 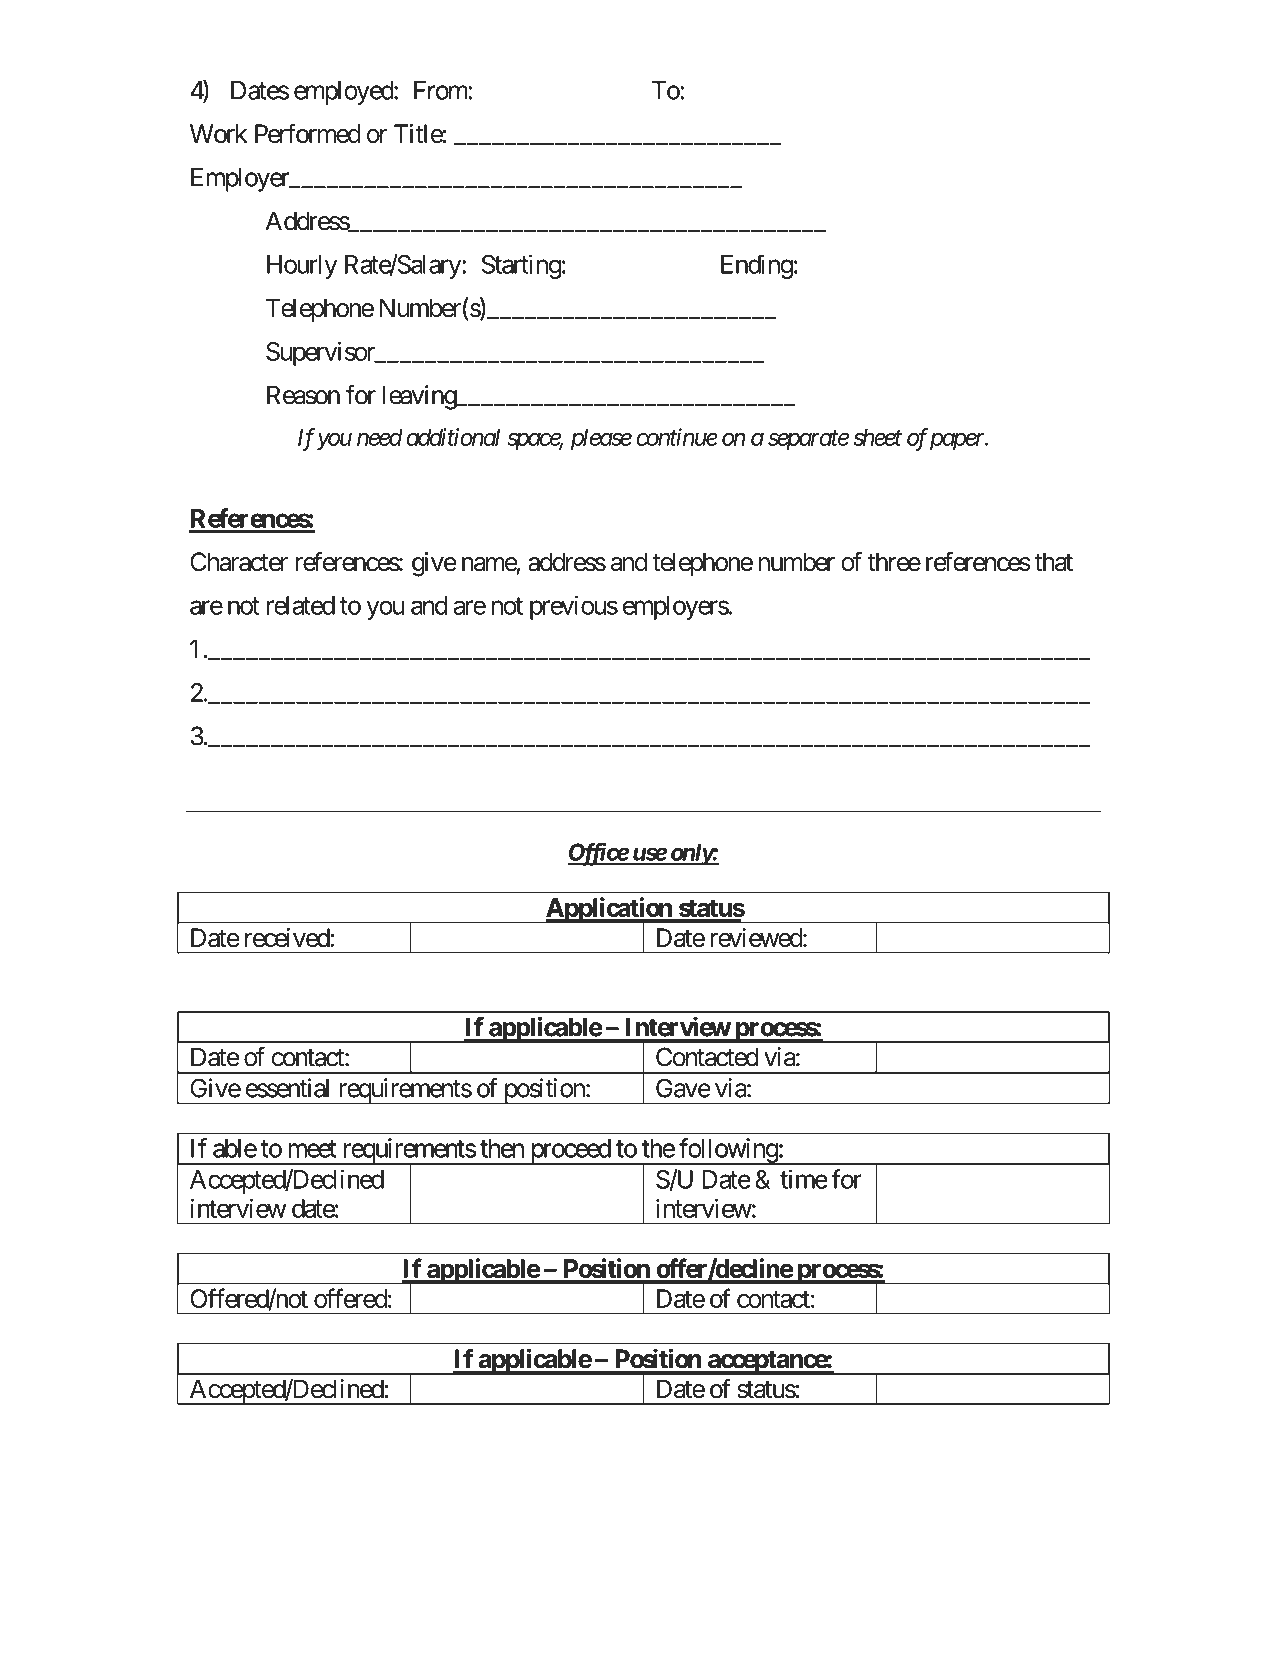 What do you see at coordinates (453, 437) in the page?
I see `additional` at bounding box center [453, 437].
